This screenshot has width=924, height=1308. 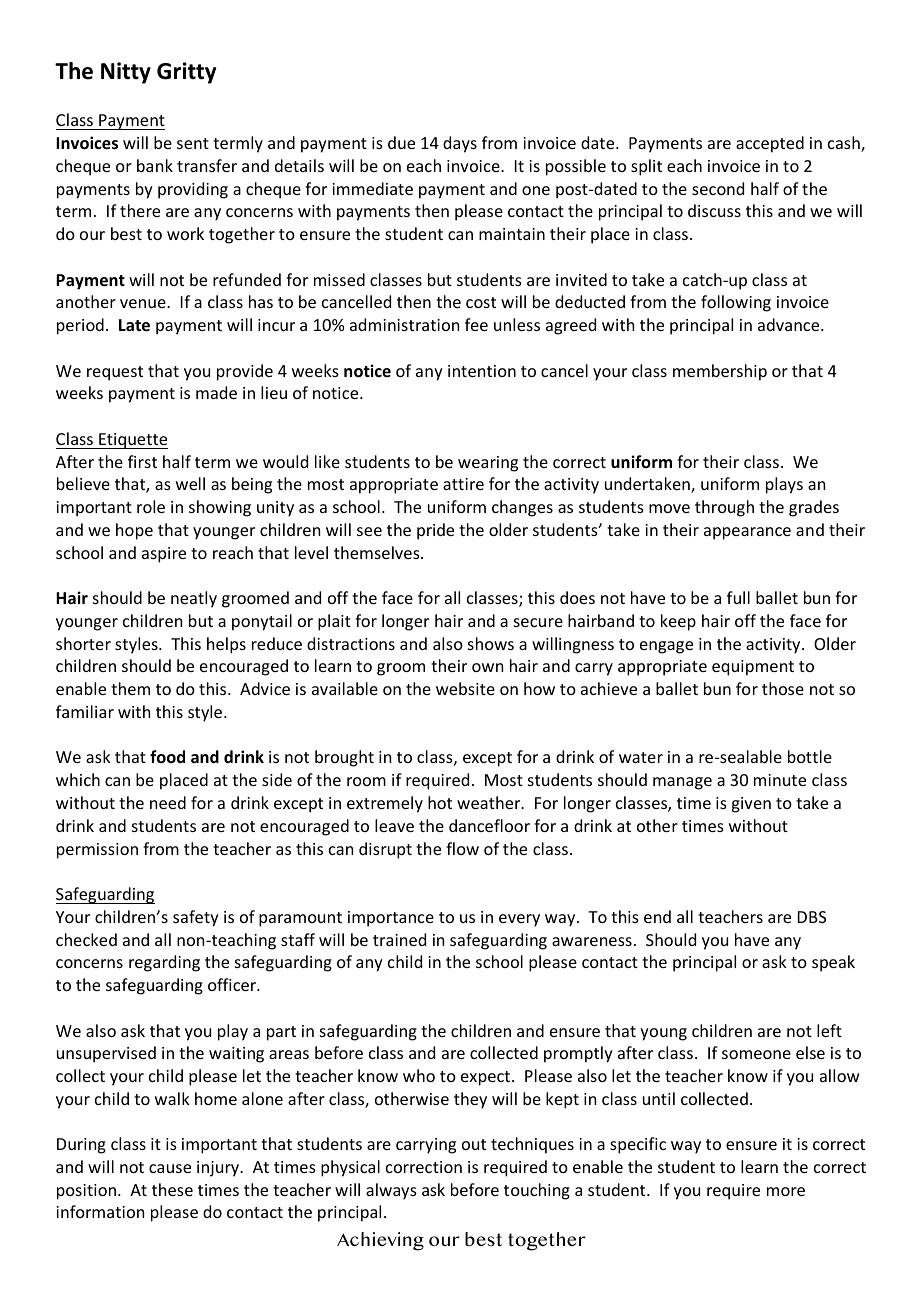 I want to click on equipment, so click(x=753, y=668).
